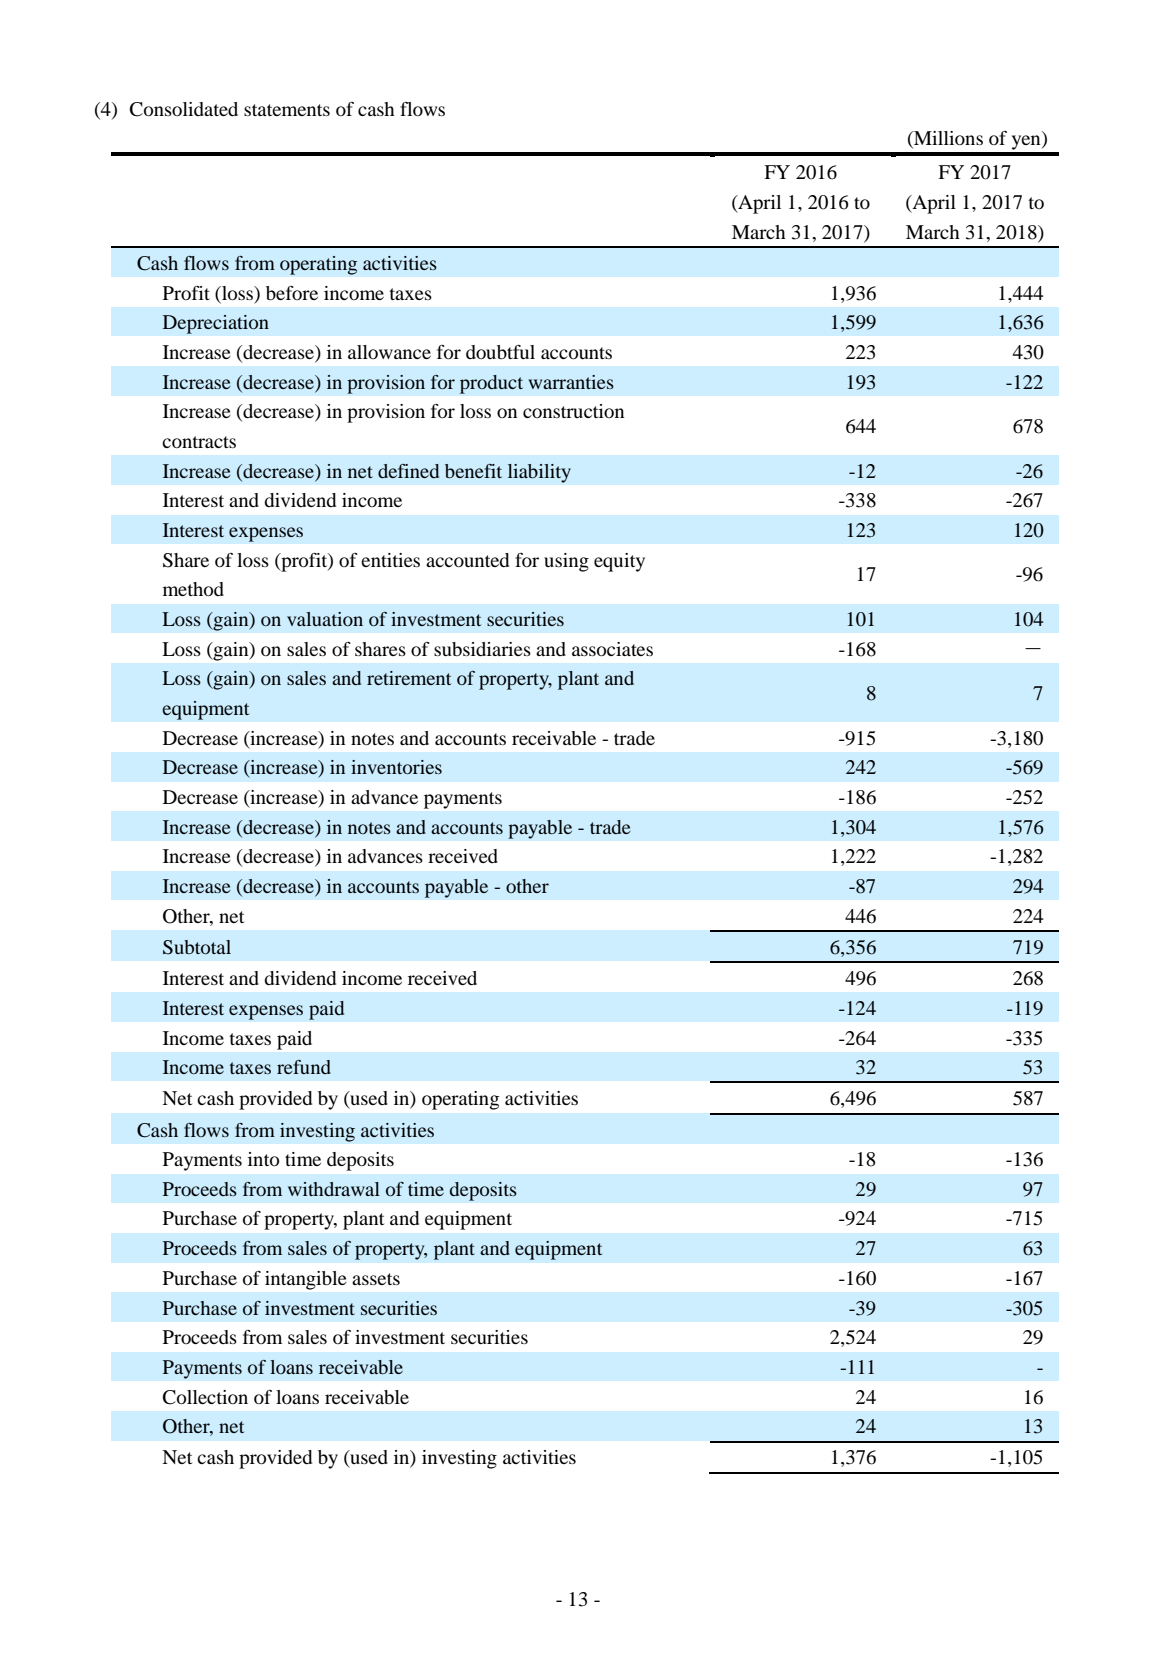 This image has height=1655, width=1170. Describe the element at coordinates (396, 767) in the image. I see `inventories` at that location.
